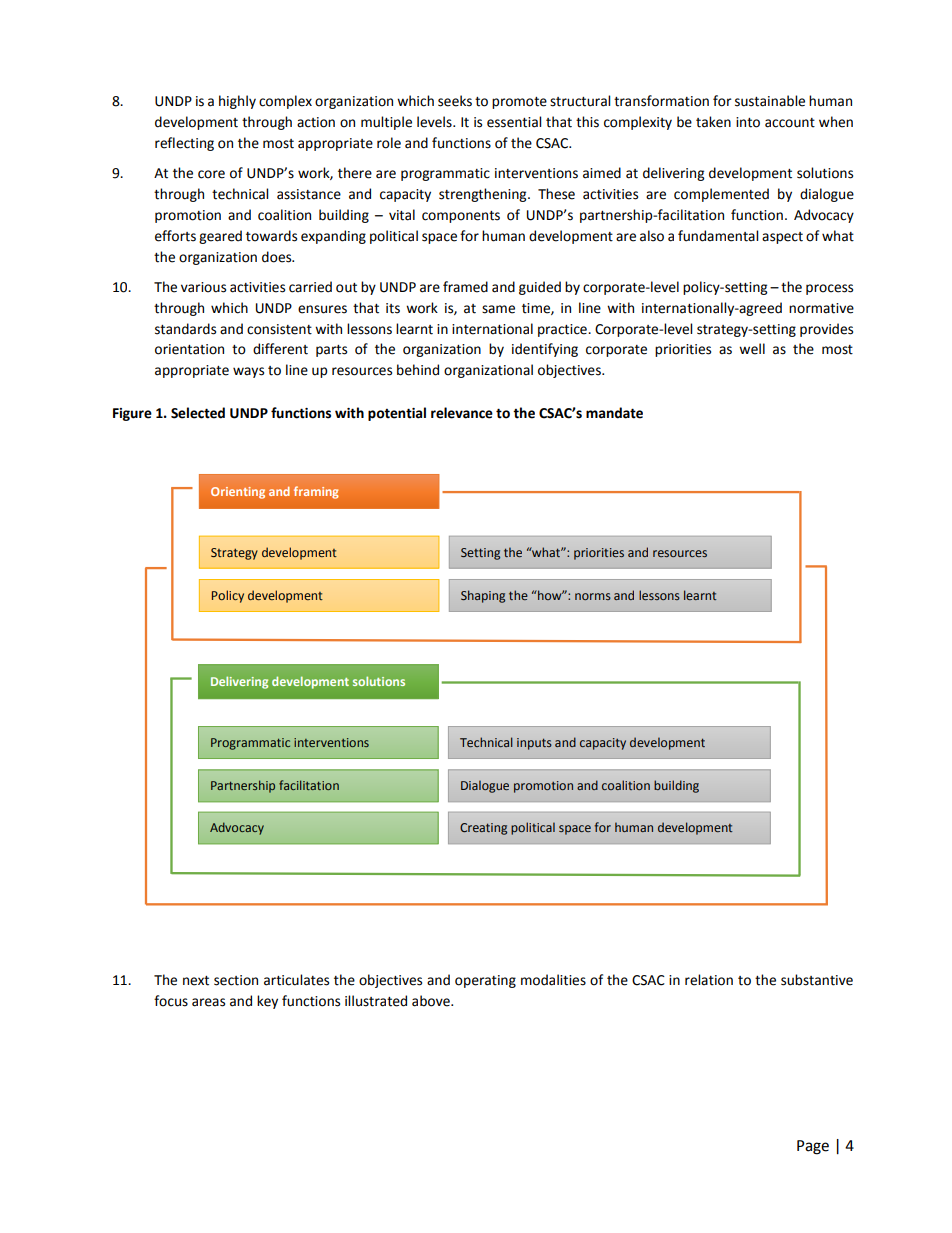 Image resolution: width=952 pixels, height=1233 pixels. I want to click on essential, so click(514, 122).
